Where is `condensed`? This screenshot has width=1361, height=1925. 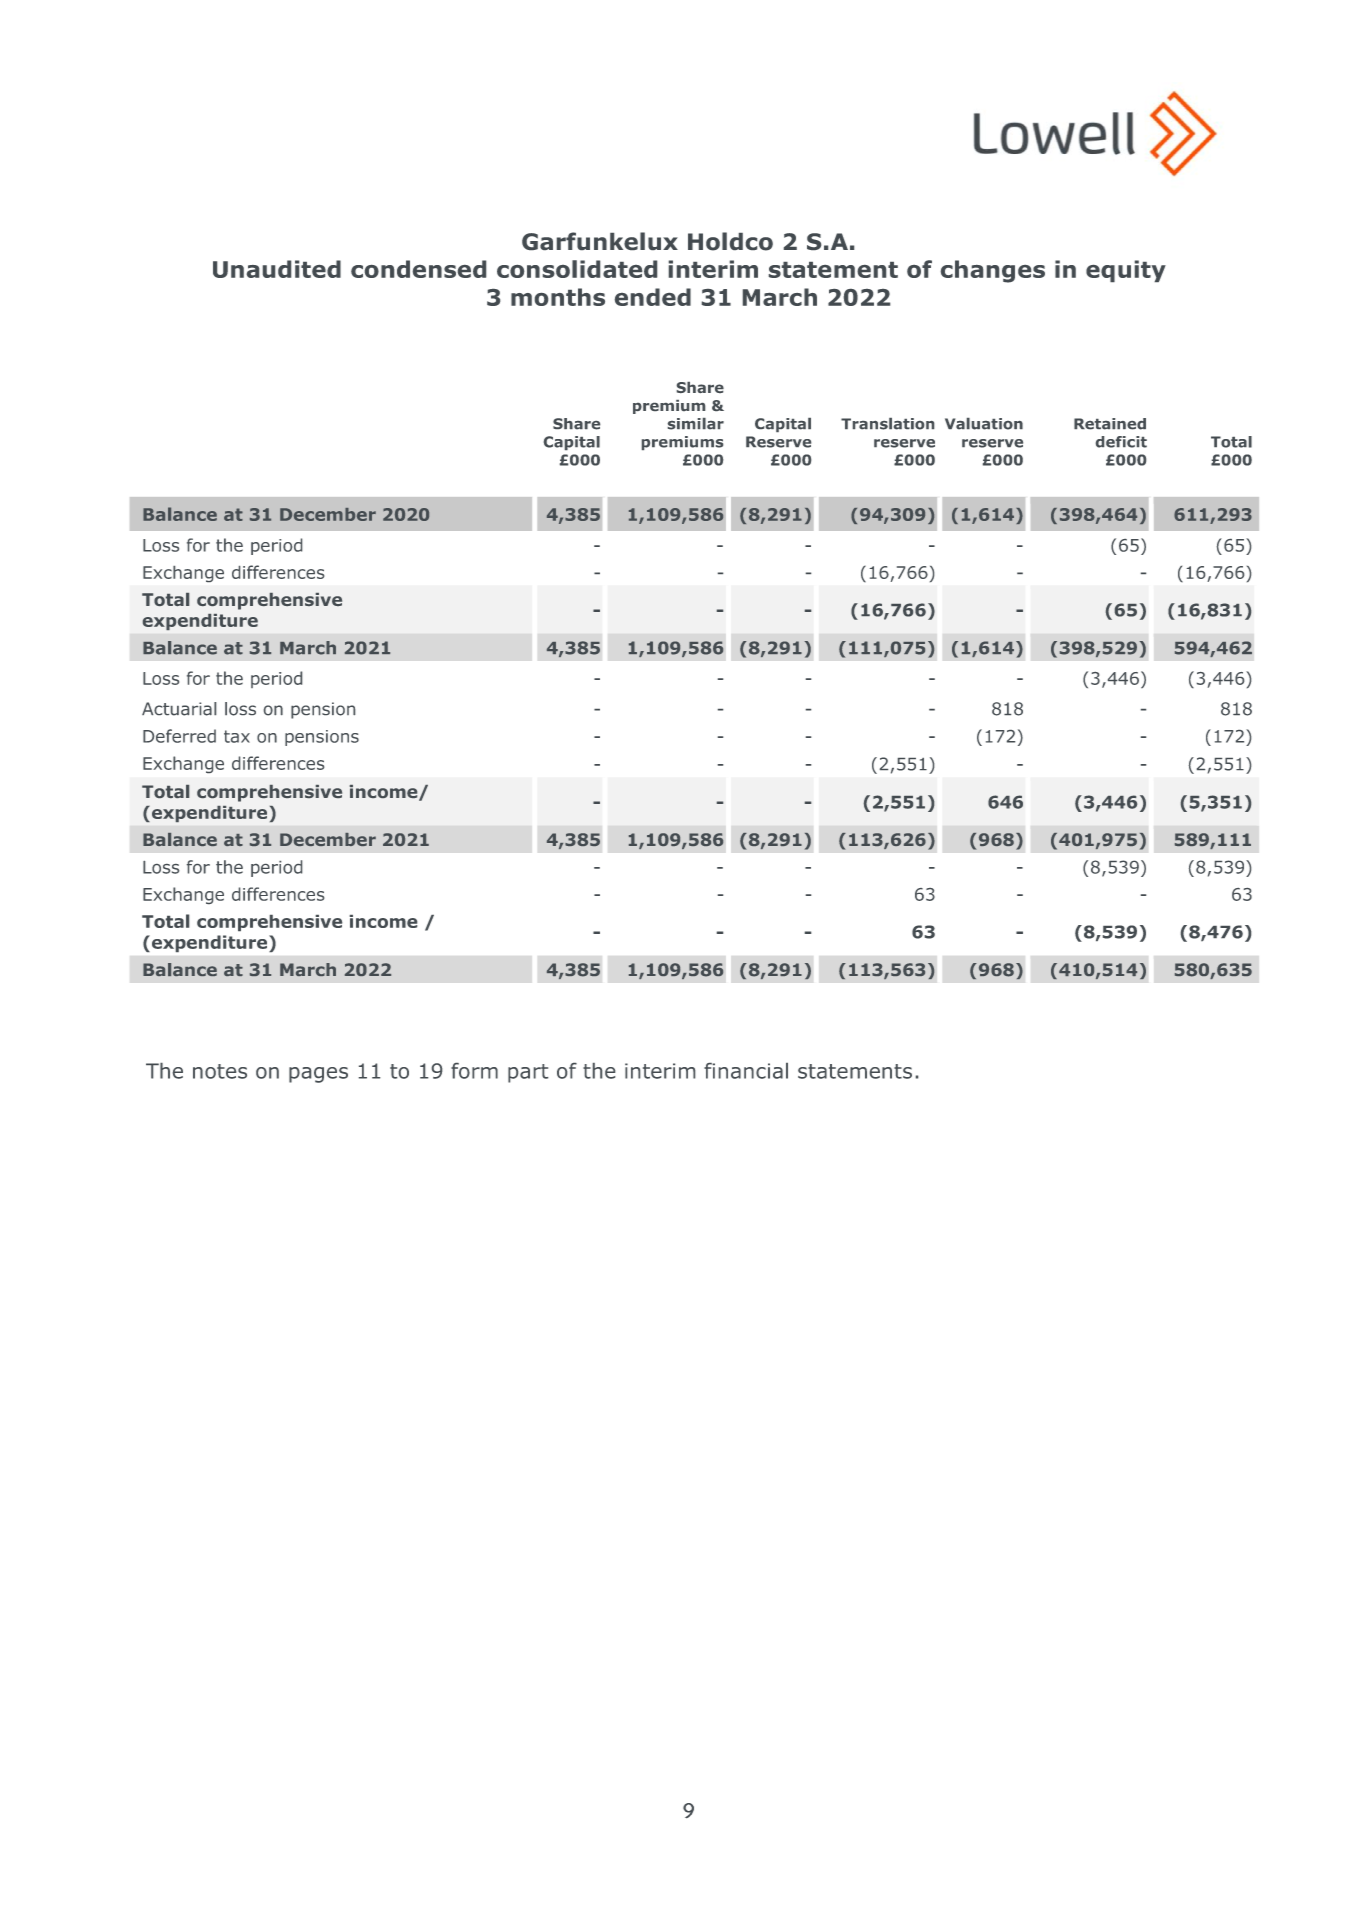 condensed is located at coordinates (418, 269).
